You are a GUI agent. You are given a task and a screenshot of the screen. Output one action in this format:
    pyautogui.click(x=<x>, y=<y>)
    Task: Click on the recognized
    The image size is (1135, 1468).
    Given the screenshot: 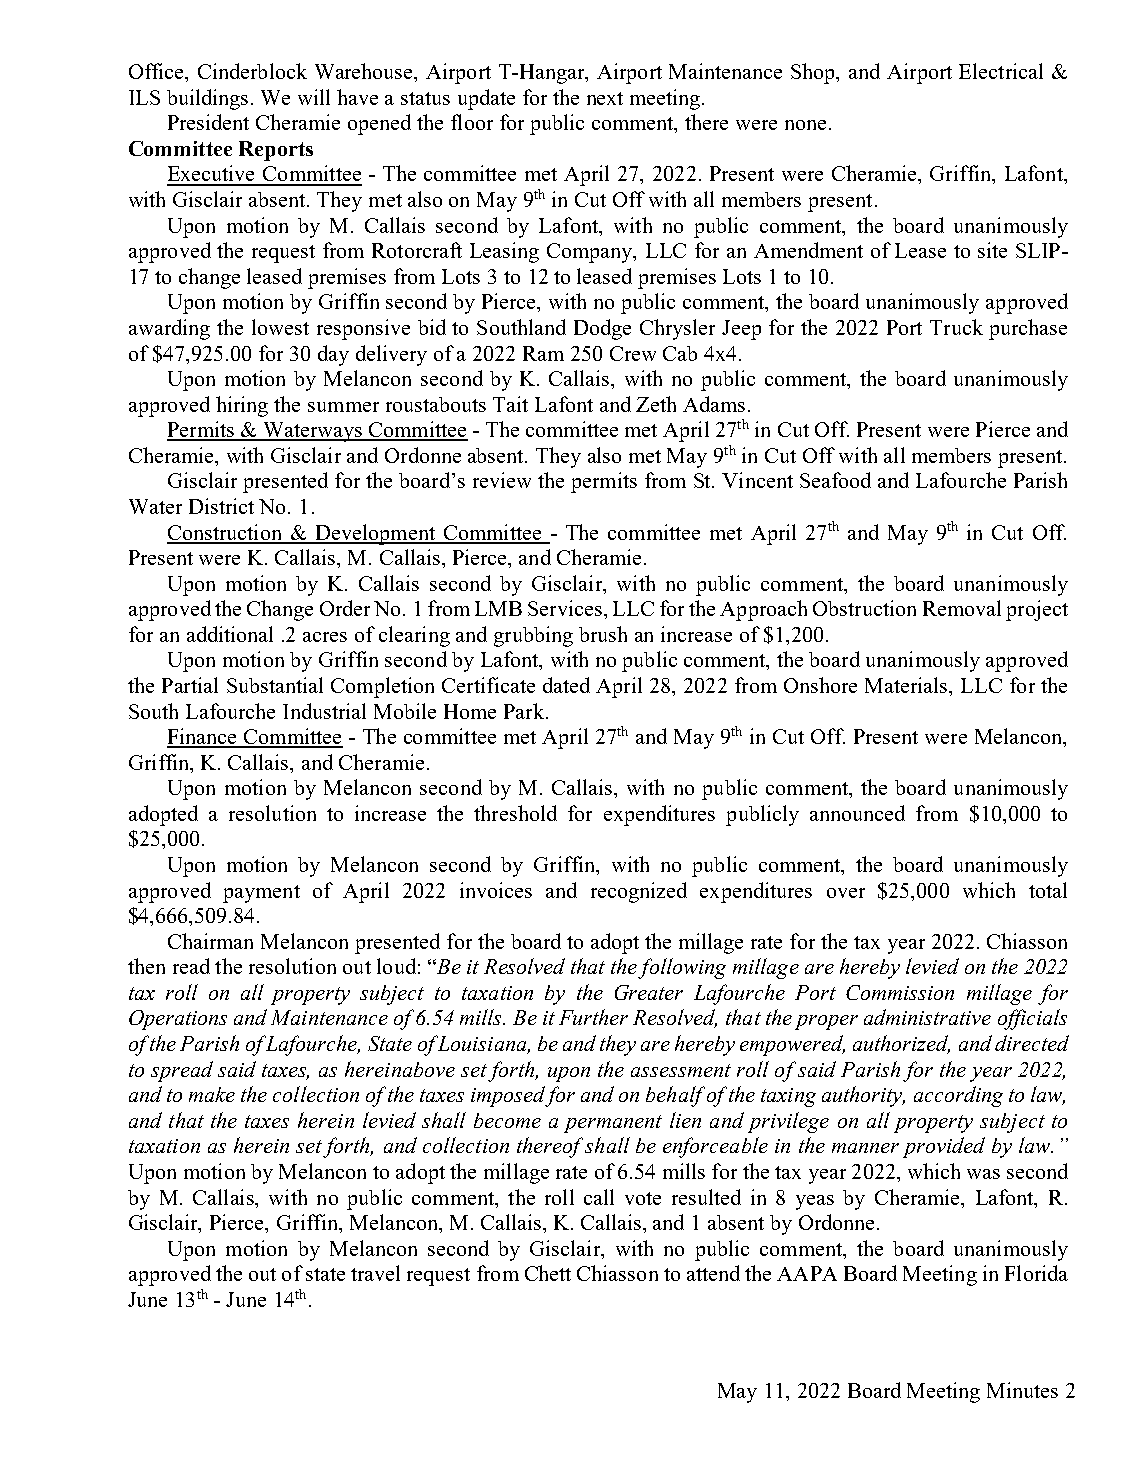 What is the action you would take?
    pyautogui.click(x=639, y=892)
